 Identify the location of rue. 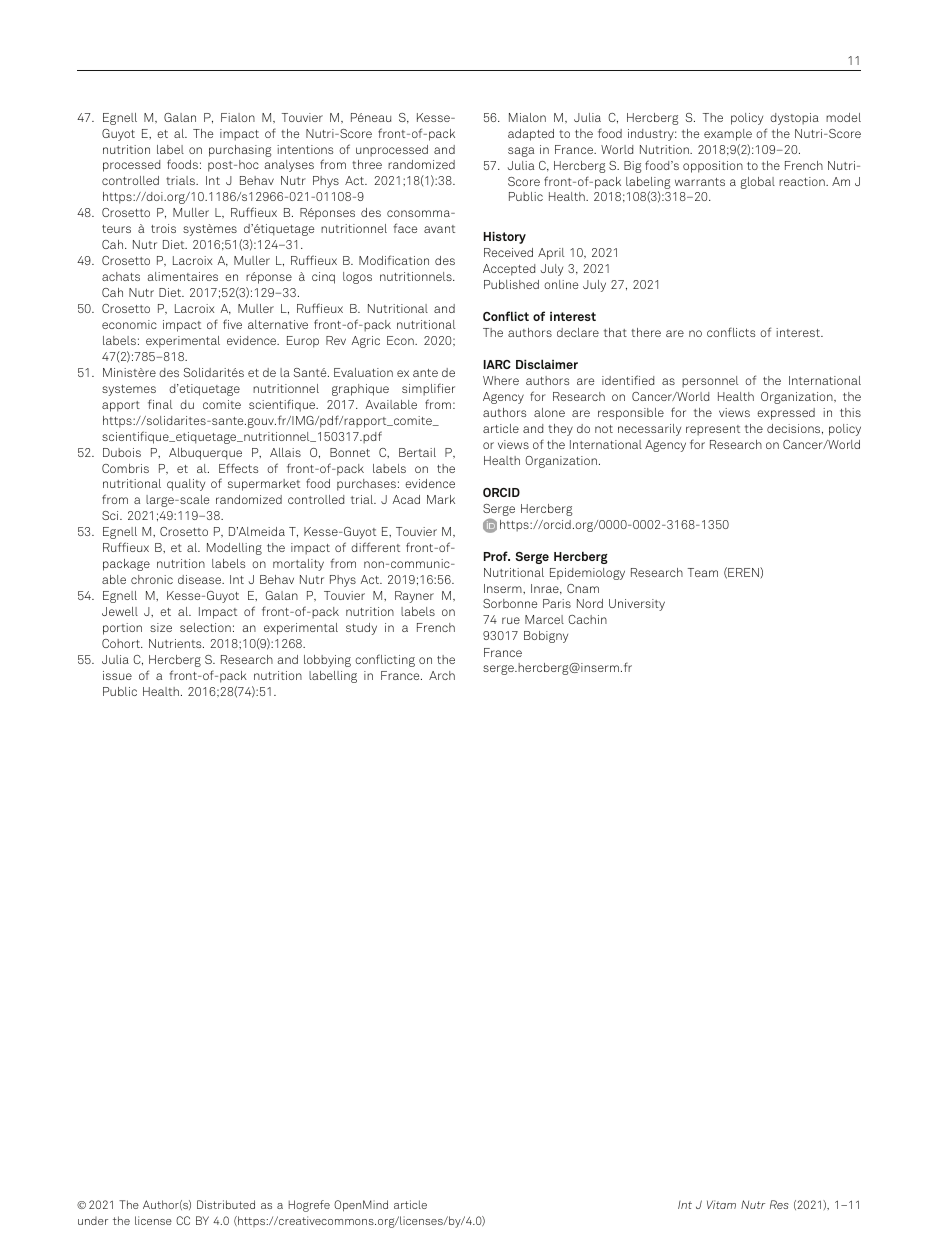
(511, 620).
